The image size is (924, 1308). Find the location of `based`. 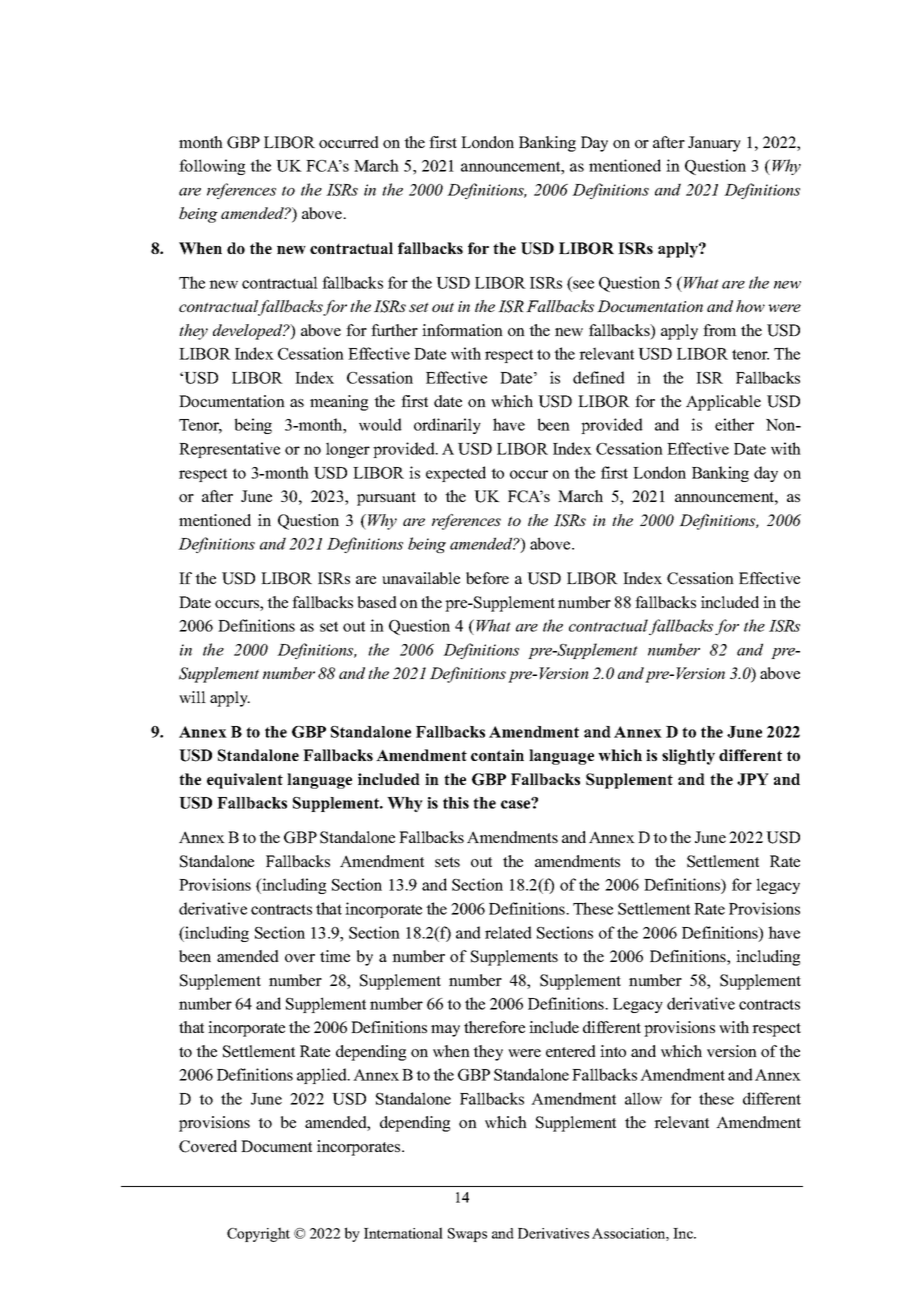

based is located at coordinates (377, 602).
